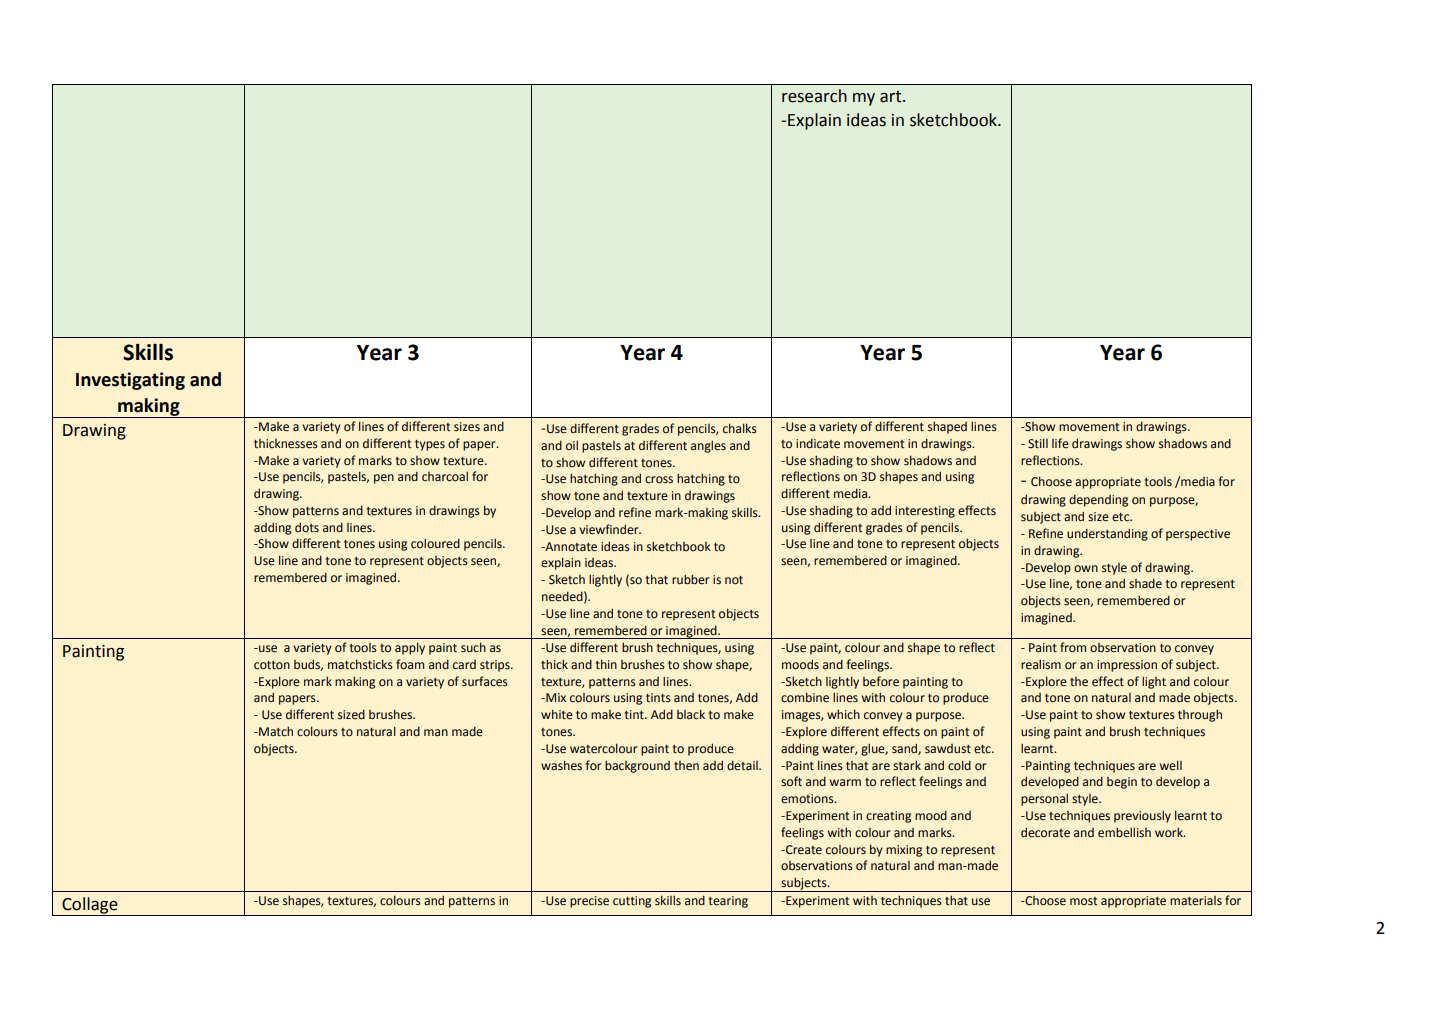 This image has width=1447, height=1023. Describe the element at coordinates (90, 905) in the image. I see `Collage` at that location.
